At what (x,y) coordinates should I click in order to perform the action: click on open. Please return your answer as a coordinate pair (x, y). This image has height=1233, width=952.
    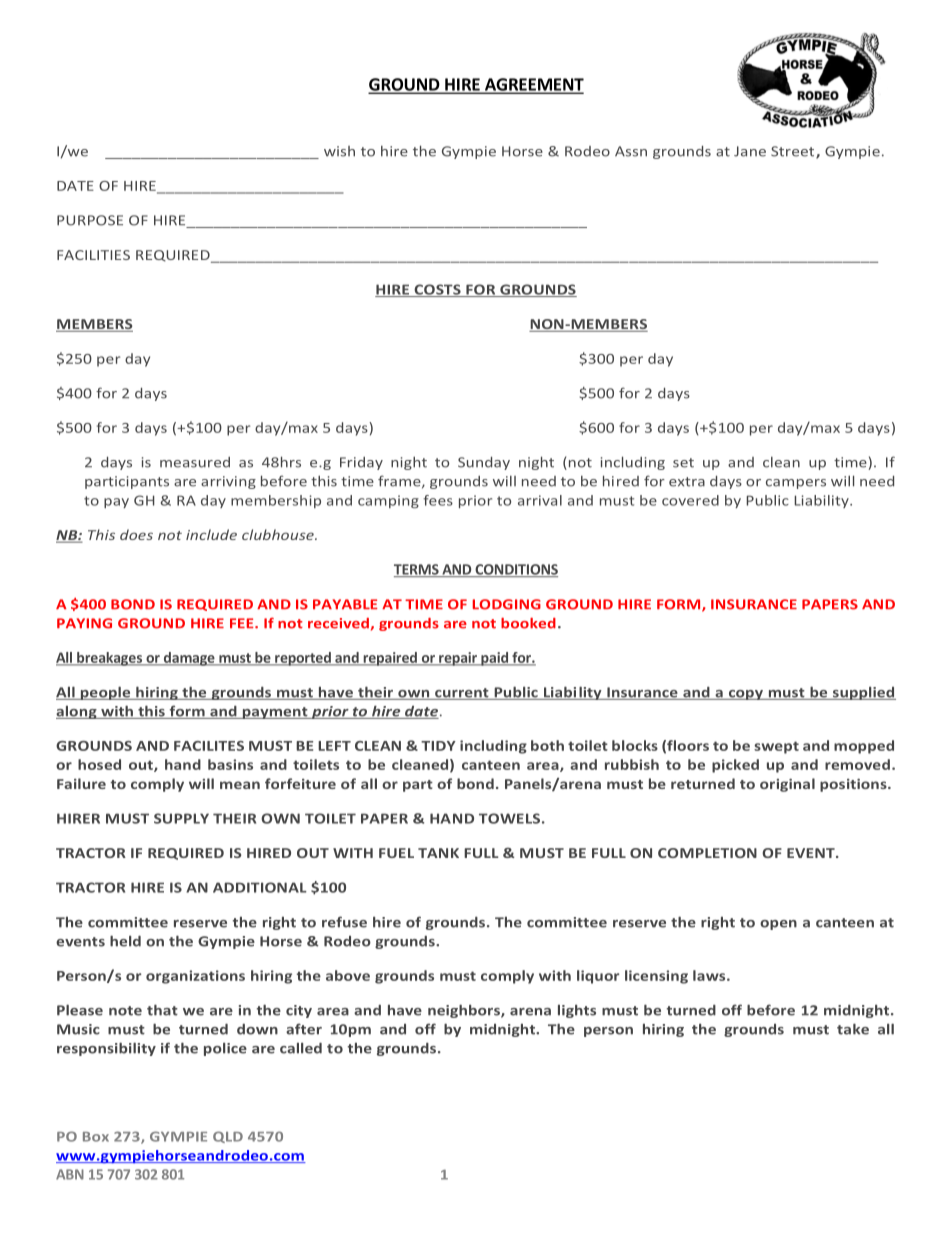
    Looking at the image, I should click on (778, 925).
